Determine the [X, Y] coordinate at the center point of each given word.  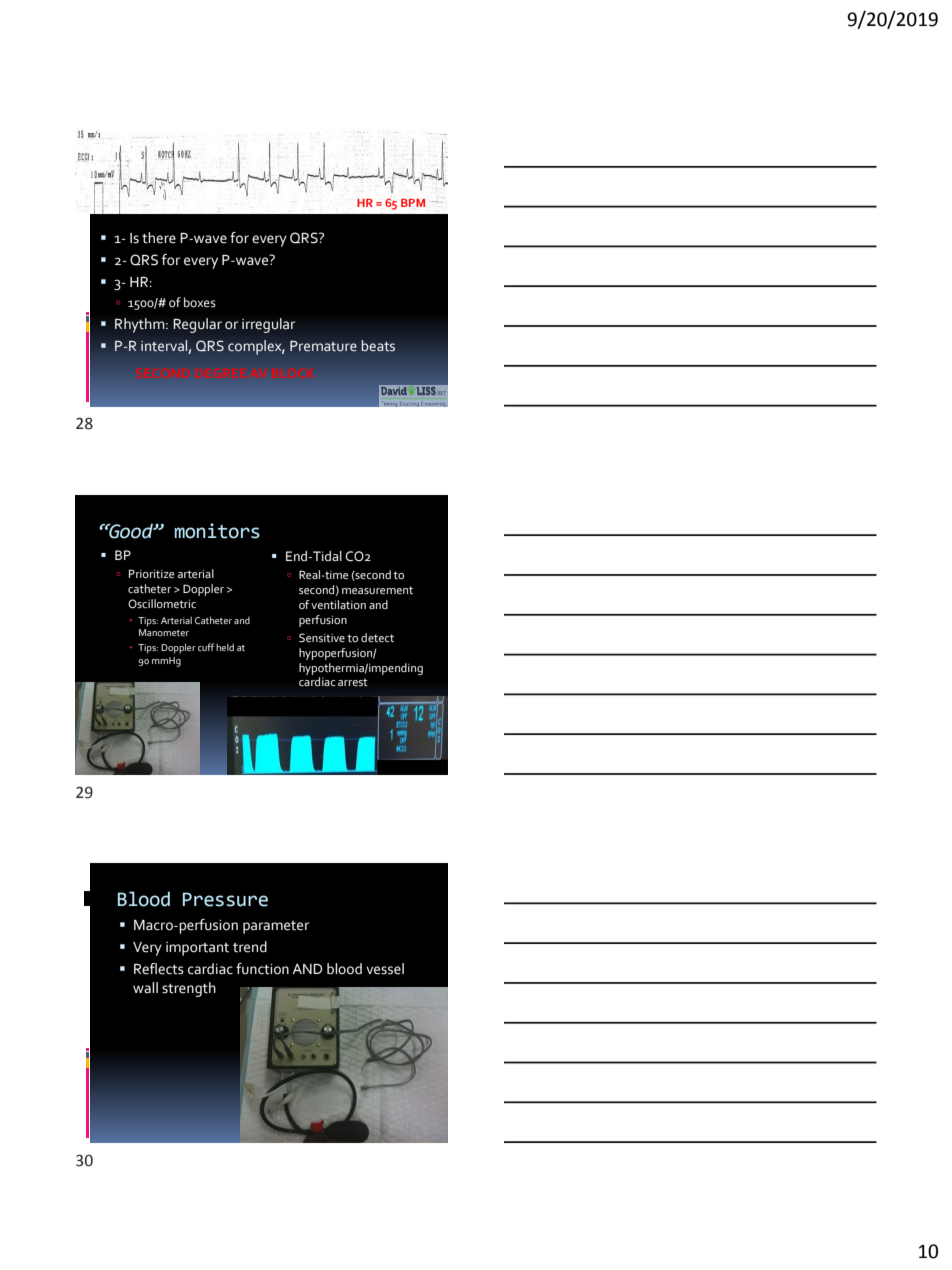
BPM [413, 203]
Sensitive [322, 638]
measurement [377, 590]
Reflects [159, 969]
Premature [323, 346]
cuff [206, 647]
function [262, 969]
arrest [353, 682]
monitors [217, 531]
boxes [200, 302]
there [159, 238]
